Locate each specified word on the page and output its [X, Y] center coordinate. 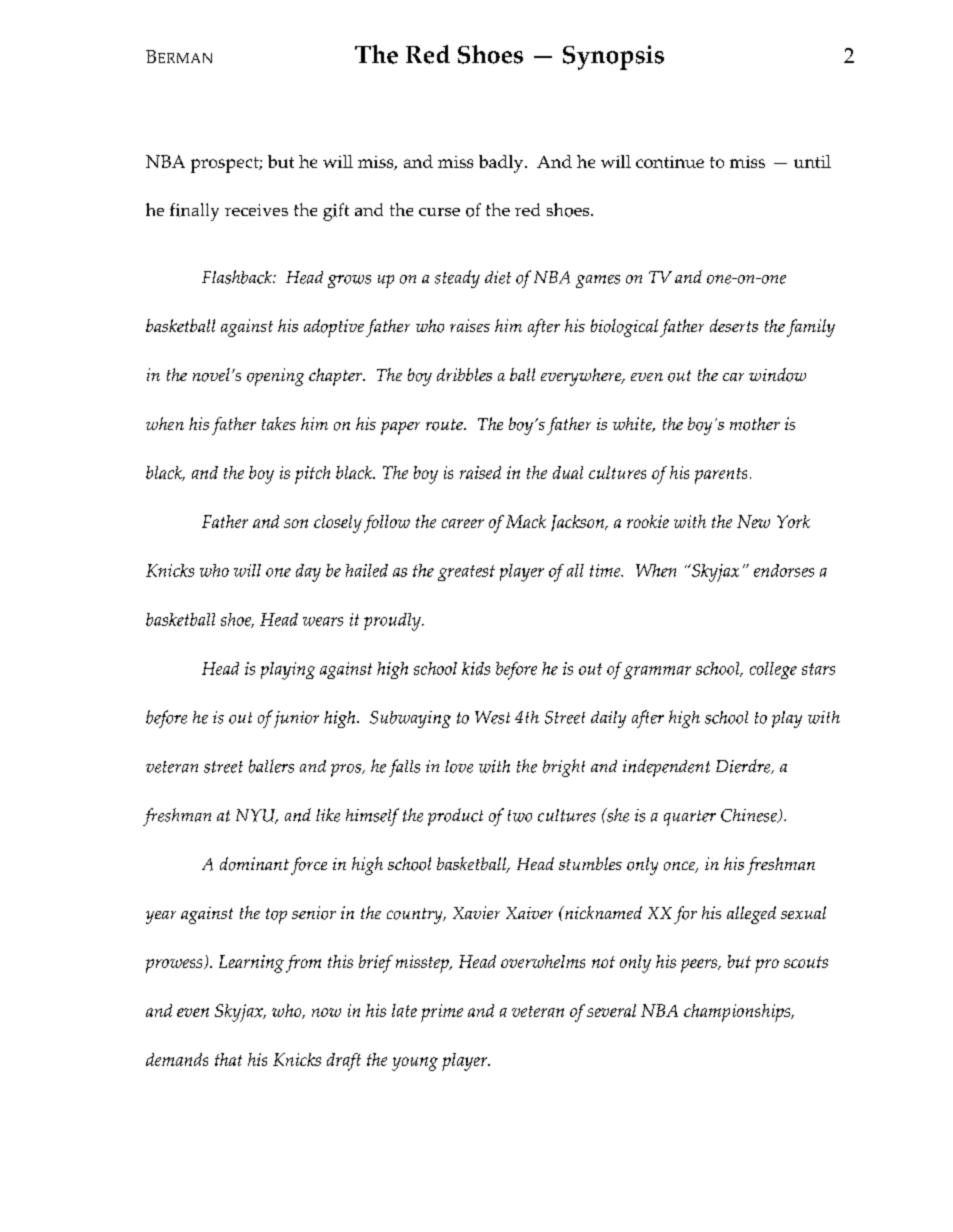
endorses [784, 570]
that [228, 1059]
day [308, 573]
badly [502, 164]
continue [670, 162]
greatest [466, 573]
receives [256, 210]
